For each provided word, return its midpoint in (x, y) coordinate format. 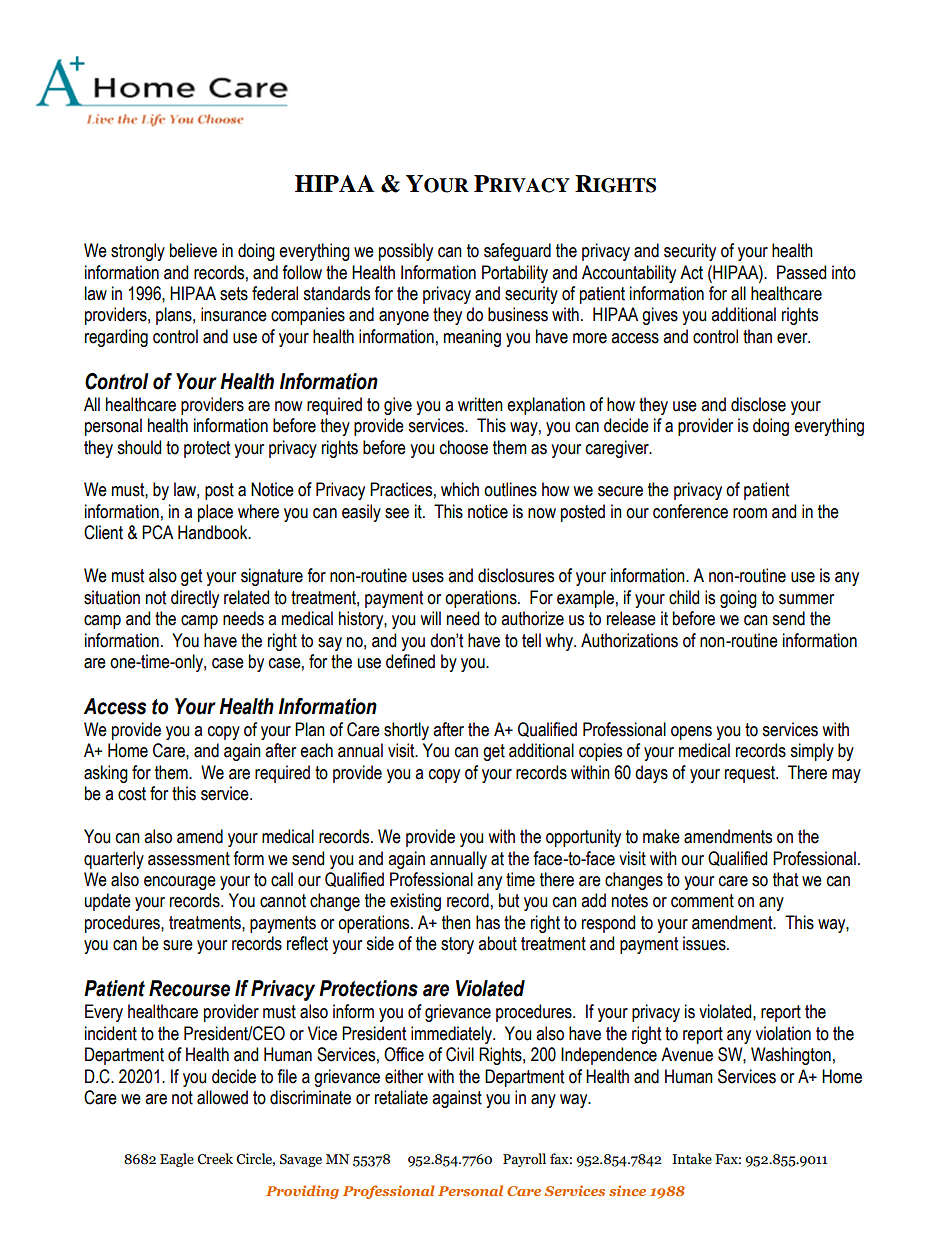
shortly (406, 731)
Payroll (524, 1160)
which (460, 489)
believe (193, 250)
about (497, 943)
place (215, 513)
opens (691, 733)
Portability (515, 274)
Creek (215, 1159)
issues (705, 943)
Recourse (189, 988)
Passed (801, 272)
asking (106, 774)
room (750, 513)
